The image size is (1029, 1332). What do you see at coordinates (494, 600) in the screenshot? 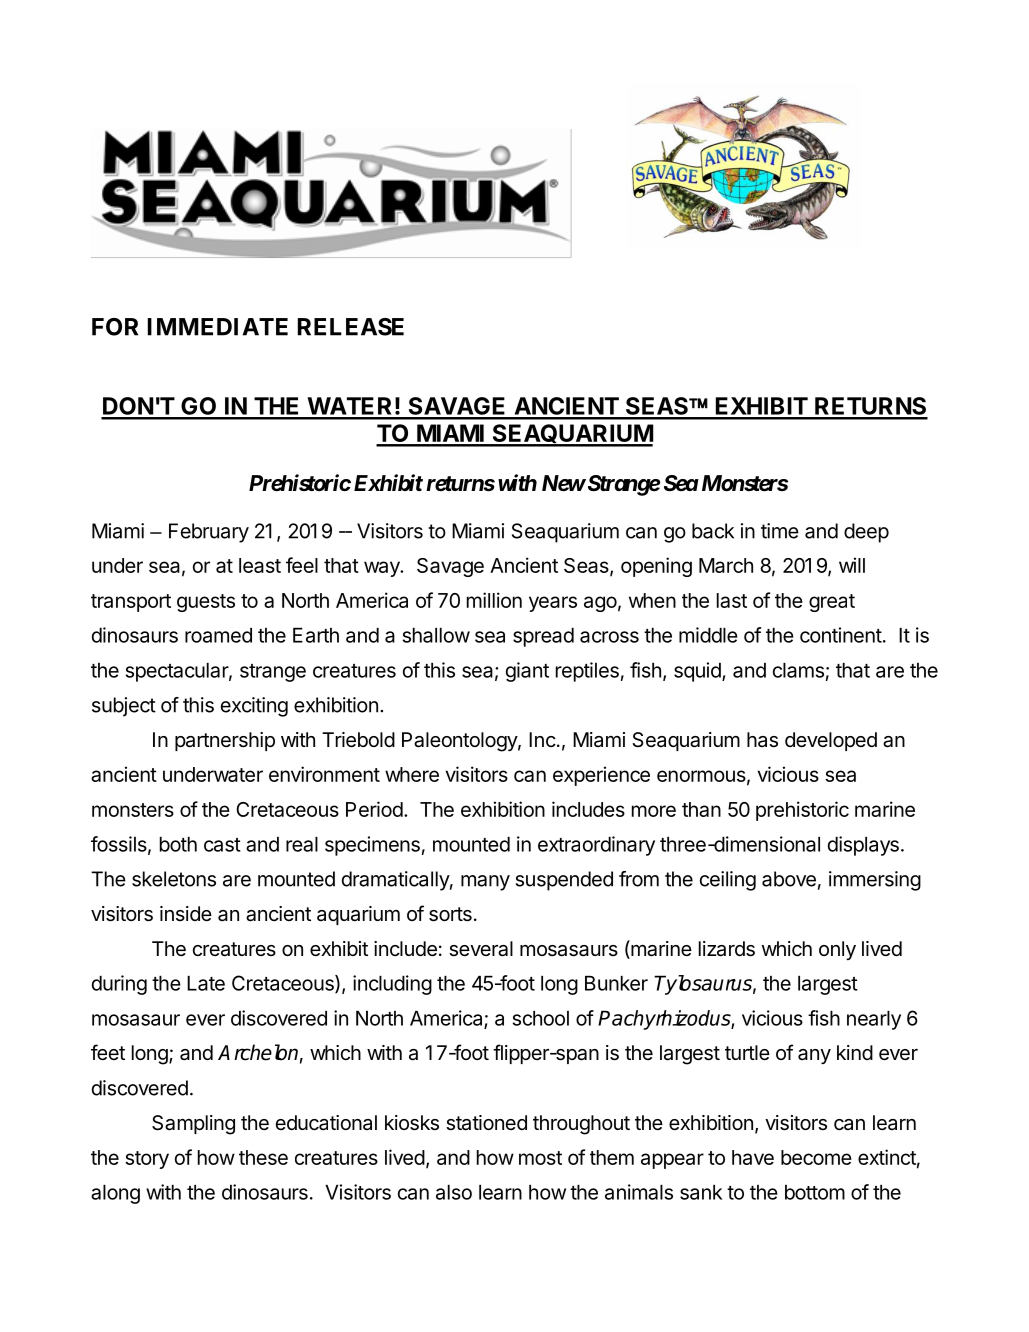
I see `million` at bounding box center [494, 600].
